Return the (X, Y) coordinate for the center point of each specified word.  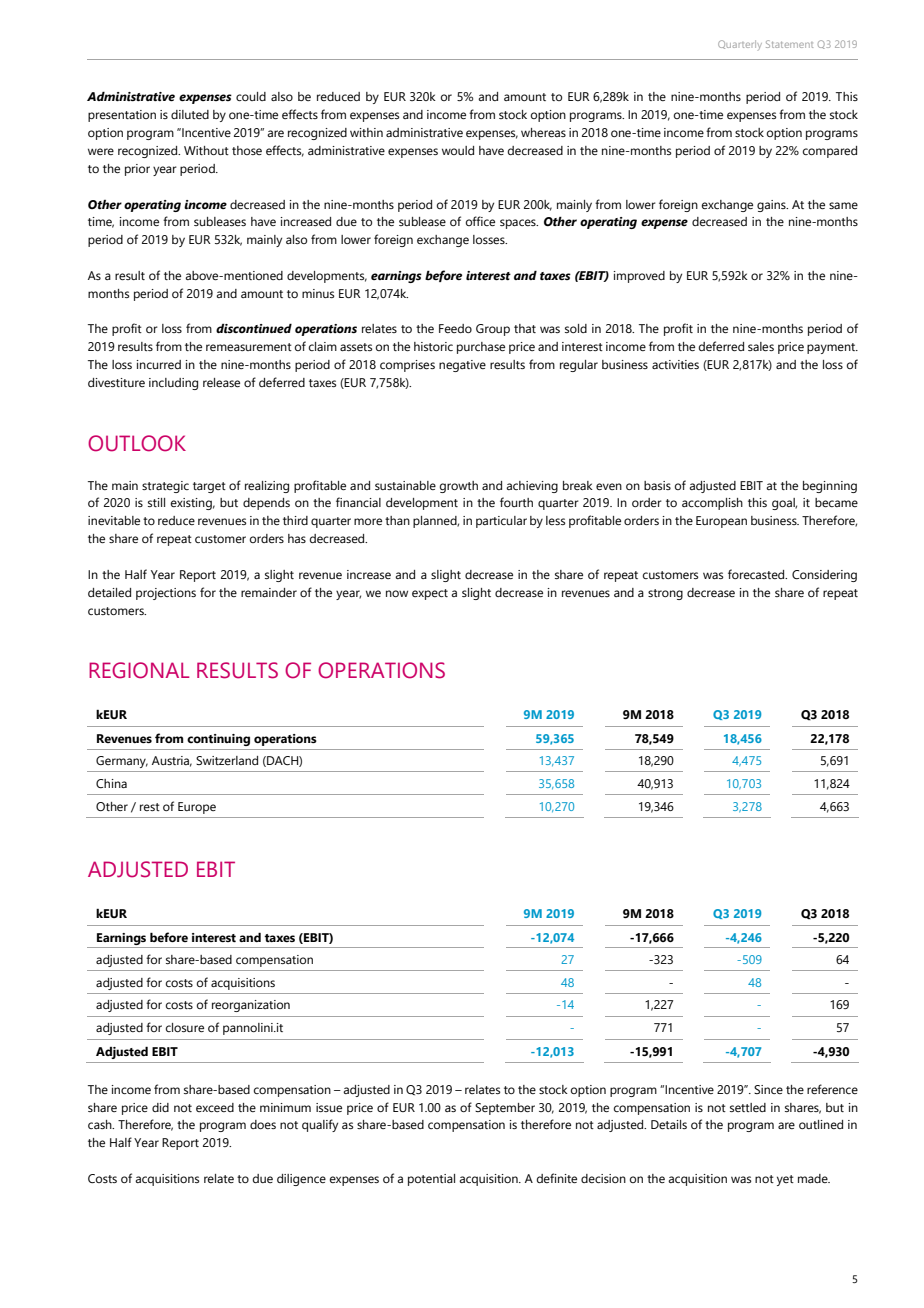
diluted (190, 114)
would (458, 150)
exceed (215, 1107)
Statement (789, 44)
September (505, 1109)
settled (748, 1107)
